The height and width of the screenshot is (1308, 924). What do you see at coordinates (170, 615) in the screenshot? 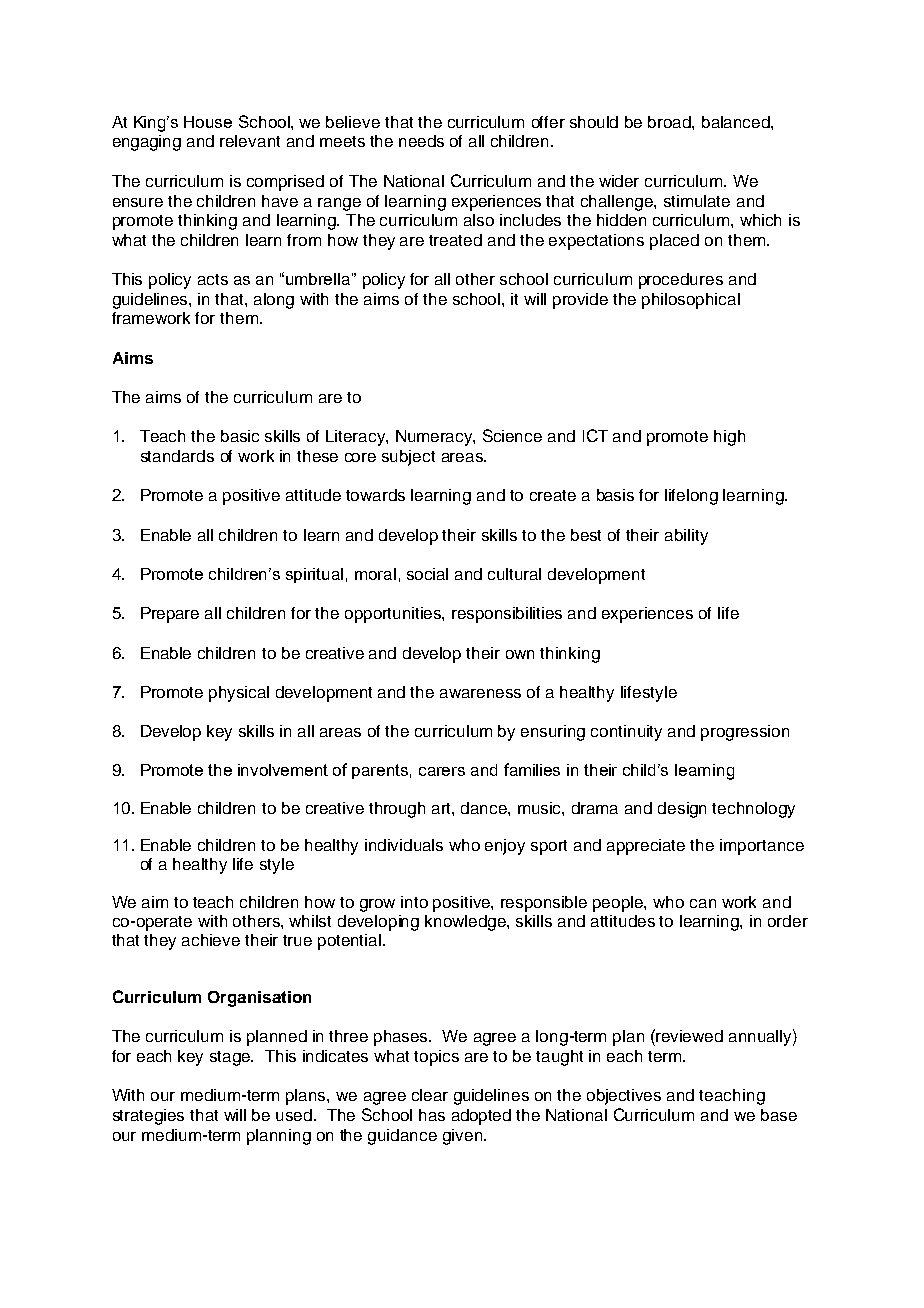
I see `Prepare` at bounding box center [170, 615].
